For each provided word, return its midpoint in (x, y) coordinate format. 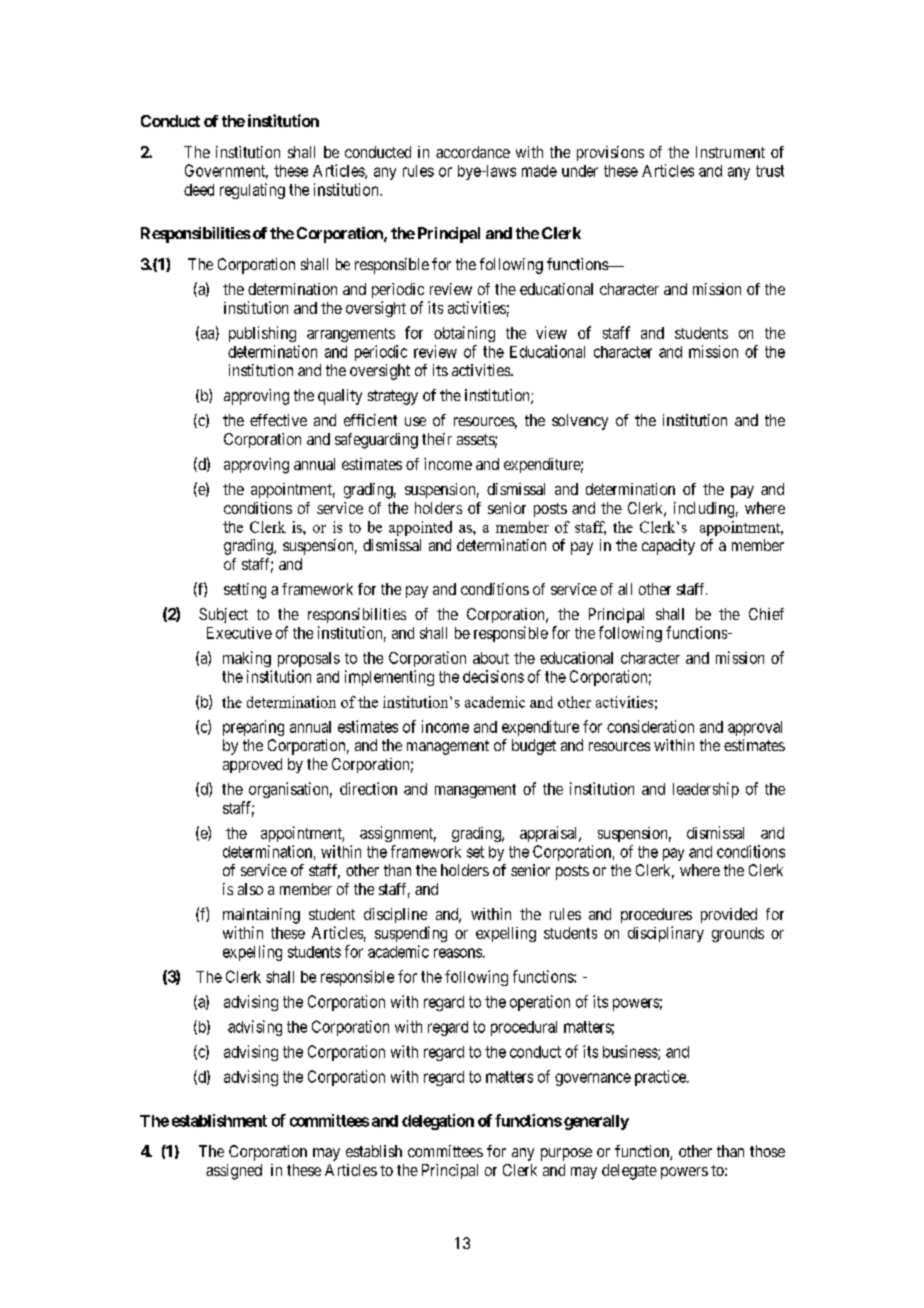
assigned (234, 1172)
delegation (438, 1122)
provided (729, 915)
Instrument (730, 152)
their (437, 439)
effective (278, 420)
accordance (473, 152)
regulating (252, 191)
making (247, 659)
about (491, 658)
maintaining (261, 916)
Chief (766, 614)
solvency (580, 422)
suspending (411, 934)
